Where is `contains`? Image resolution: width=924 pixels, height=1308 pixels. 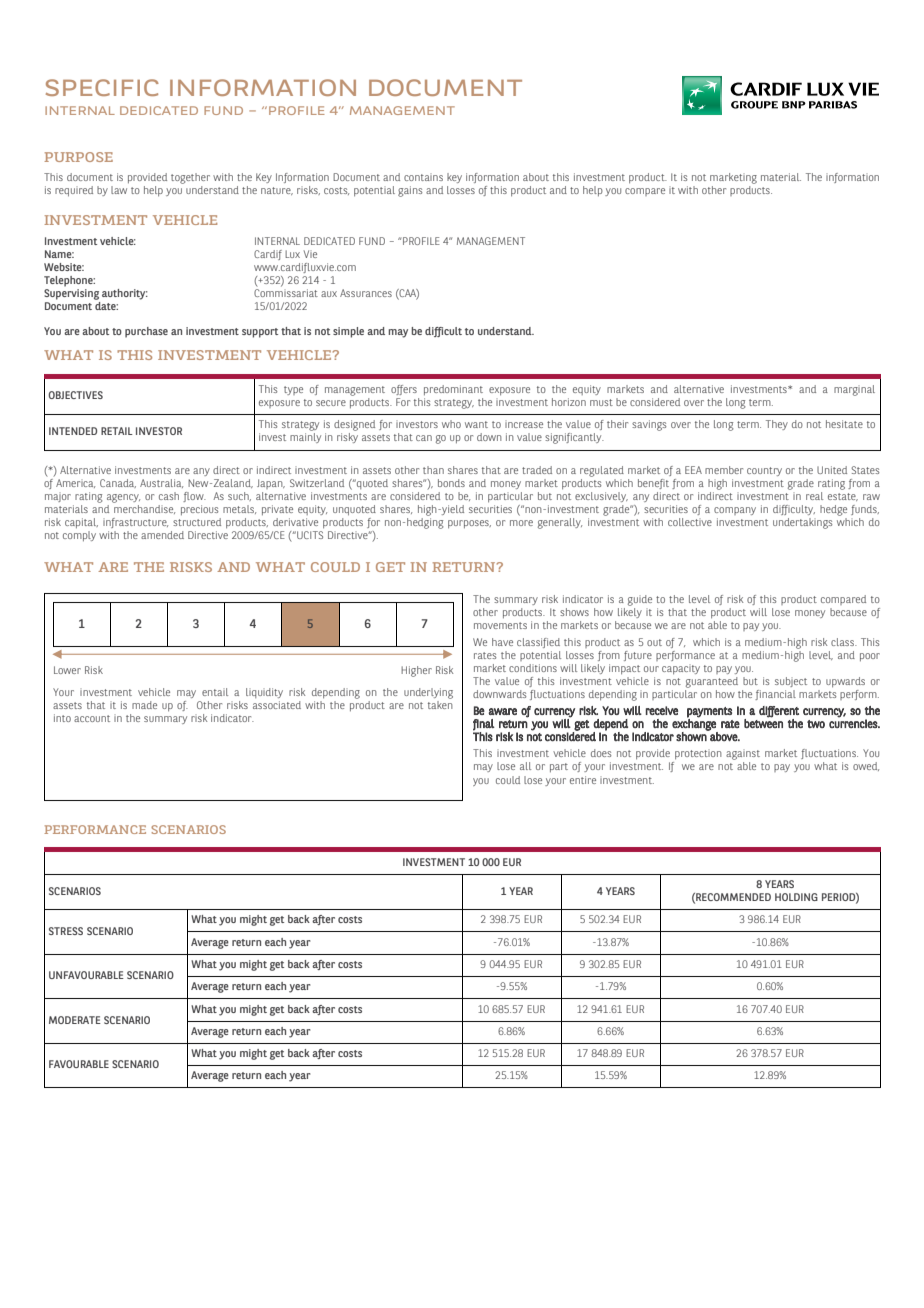 contains is located at coordinates (423, 177).
